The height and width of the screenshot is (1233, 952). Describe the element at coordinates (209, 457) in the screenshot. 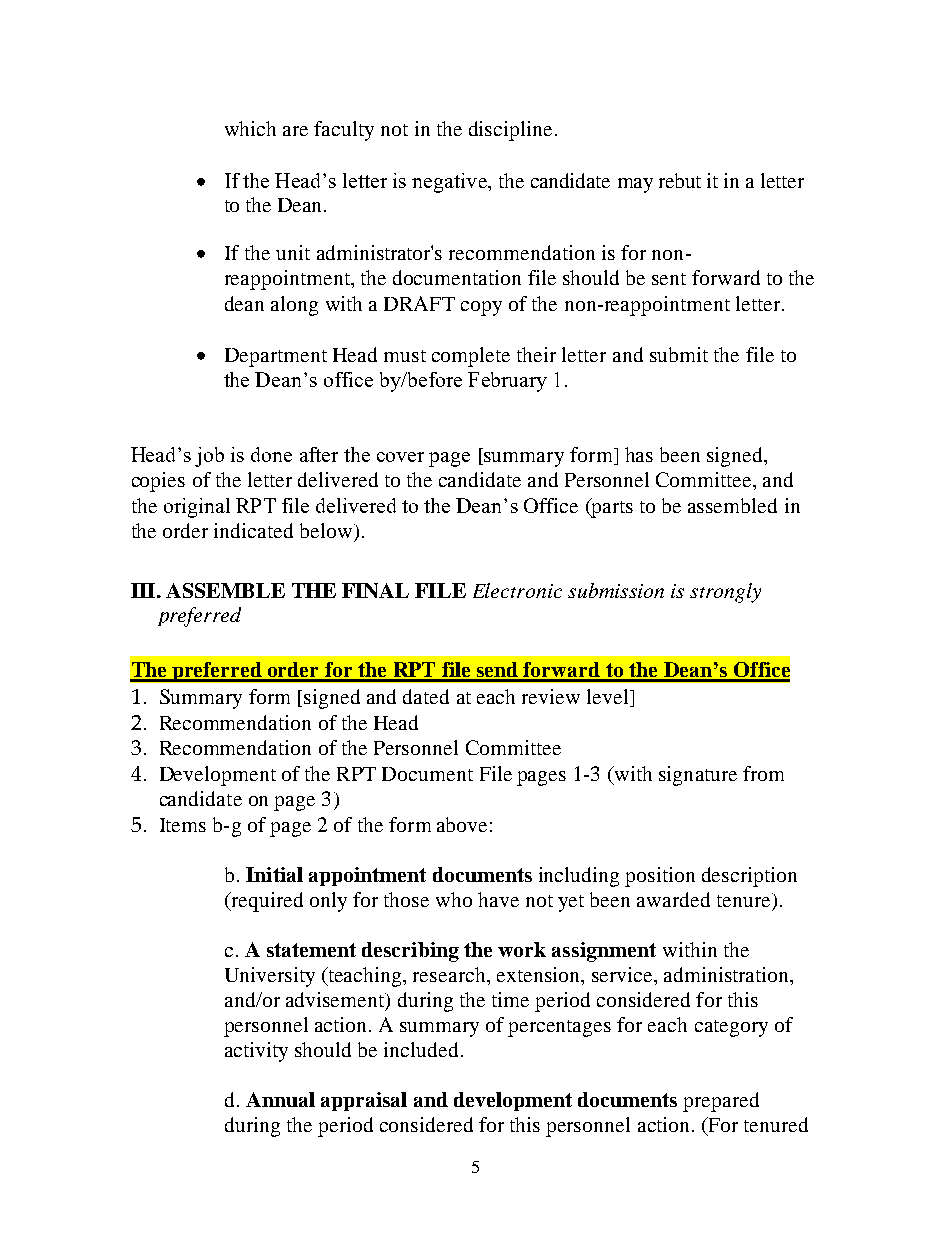

I see `job` at that location.
